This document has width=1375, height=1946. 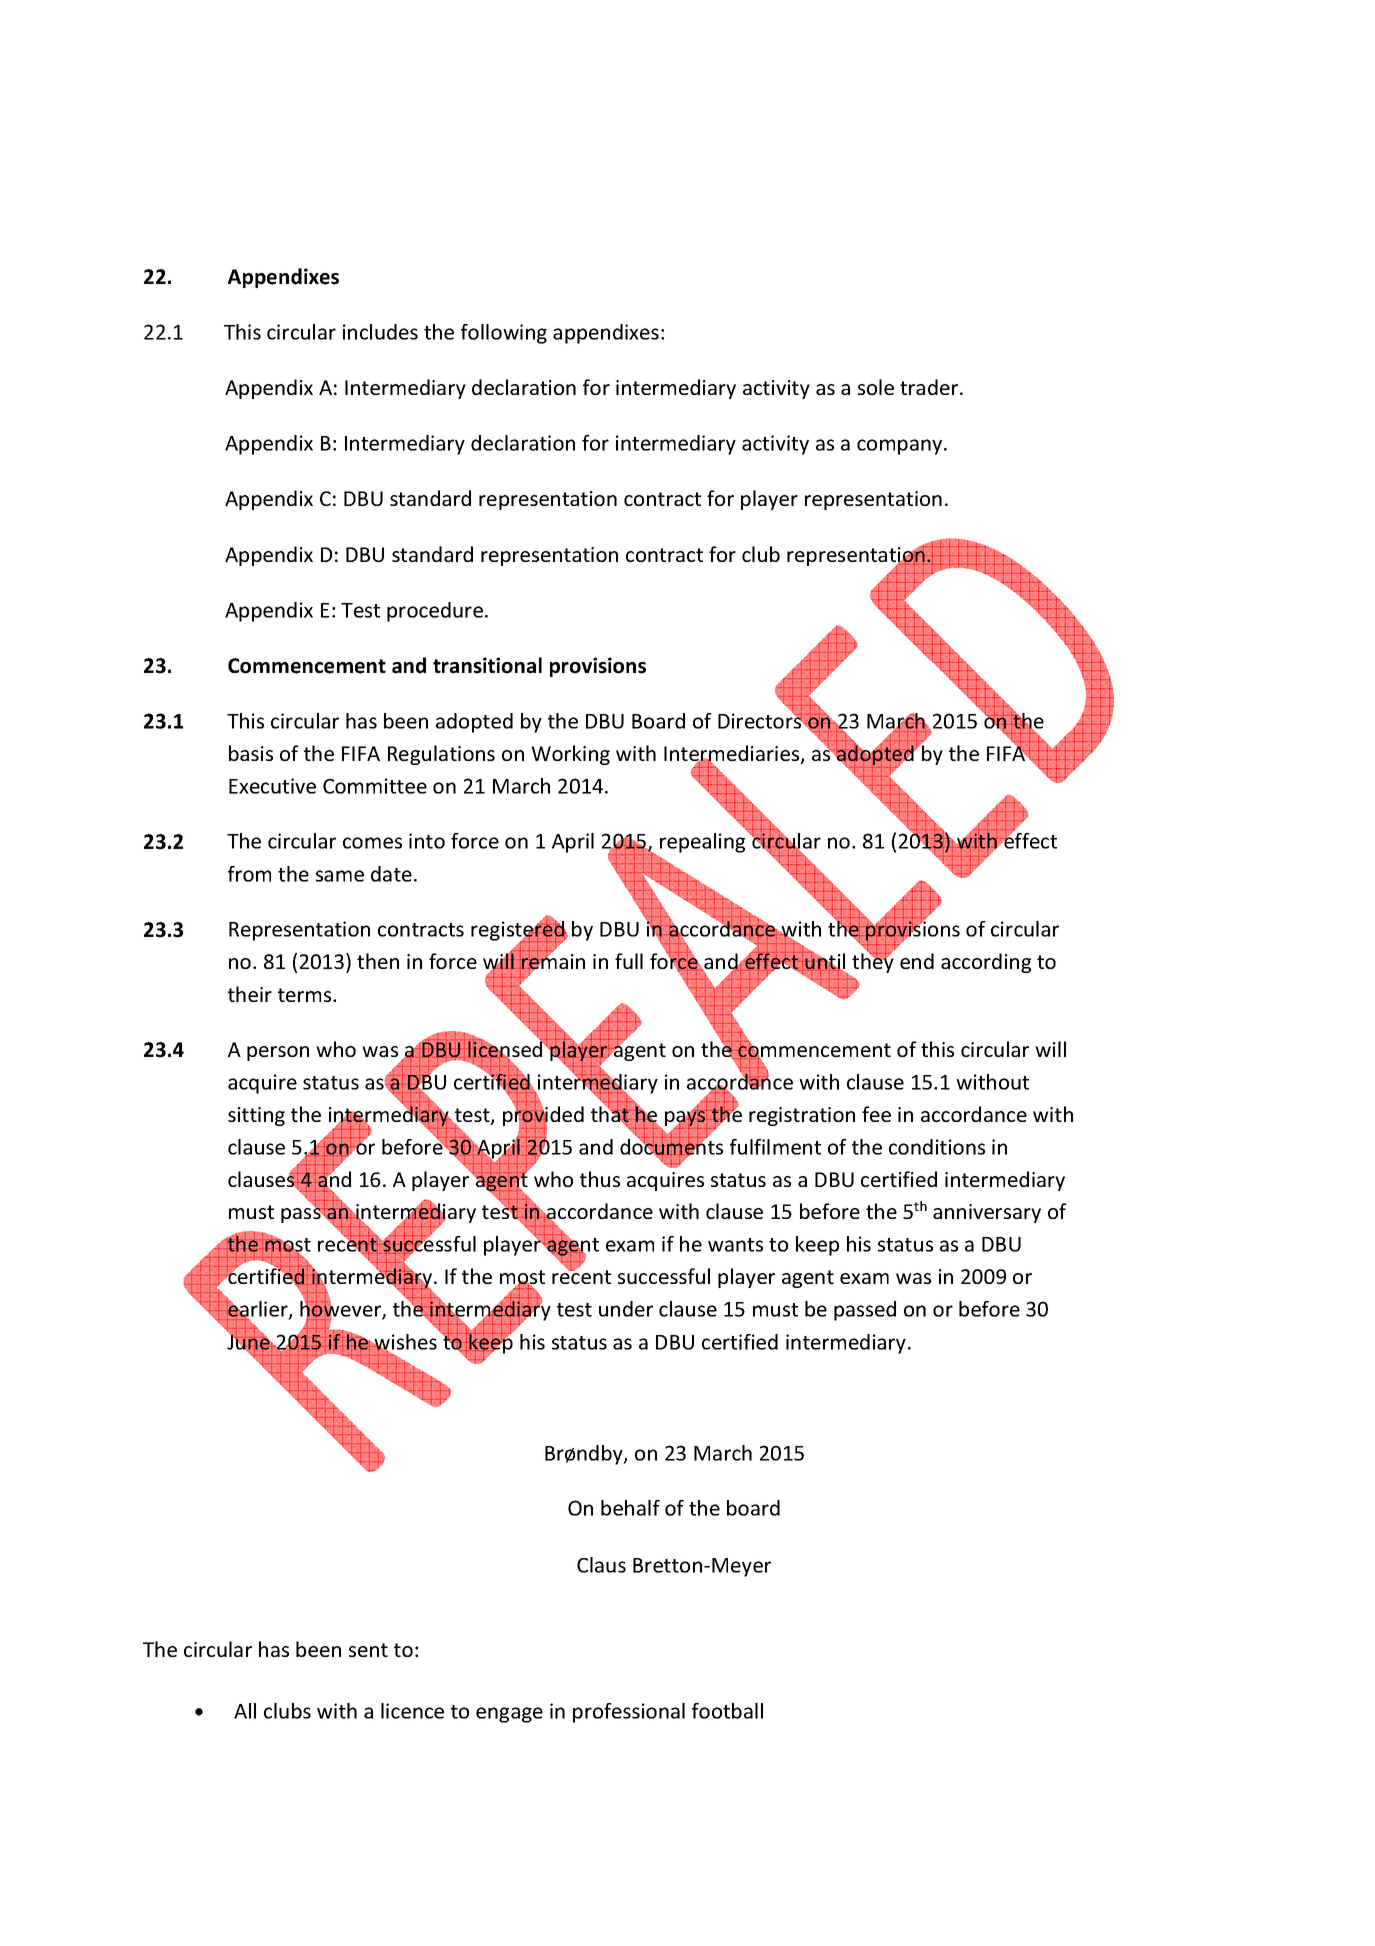 I want to click on licence, so click(x=412, y=1711).
